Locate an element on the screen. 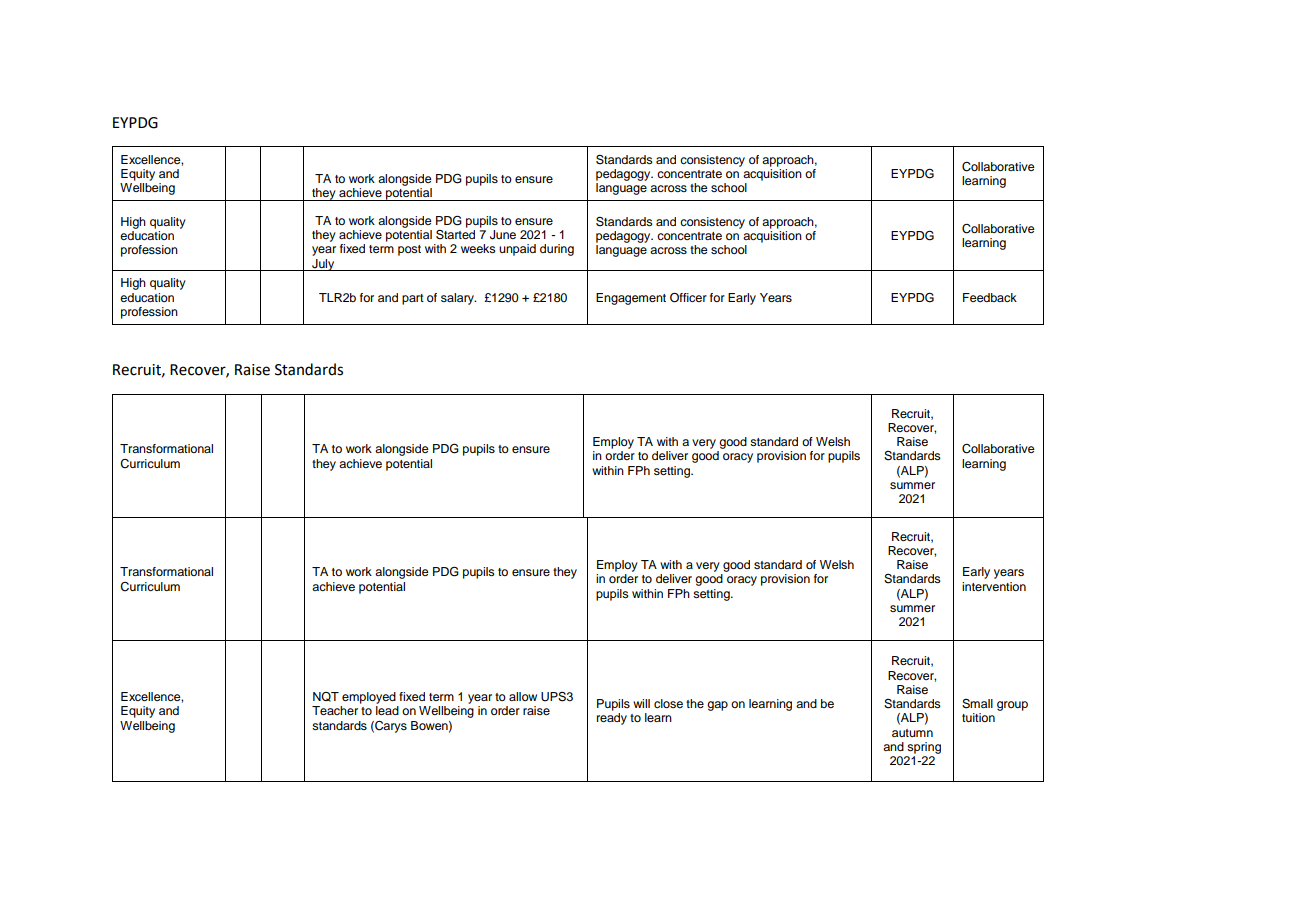 This screenshot has width=1308, height=924. allow is located at coordinates (523, 696).
